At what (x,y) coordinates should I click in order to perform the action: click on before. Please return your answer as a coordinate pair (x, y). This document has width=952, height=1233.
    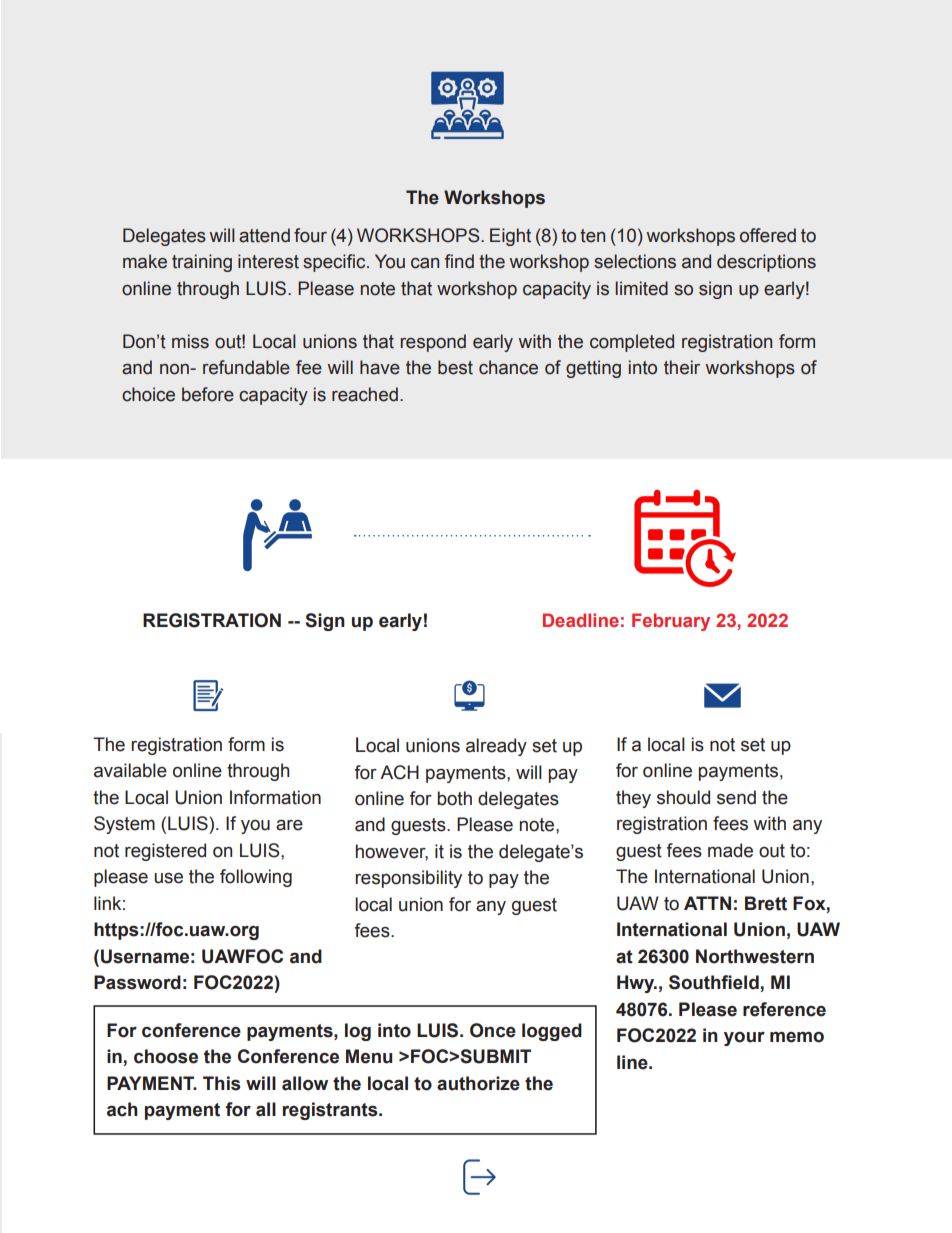
    Looking at the image, I should click on (208, 394).
